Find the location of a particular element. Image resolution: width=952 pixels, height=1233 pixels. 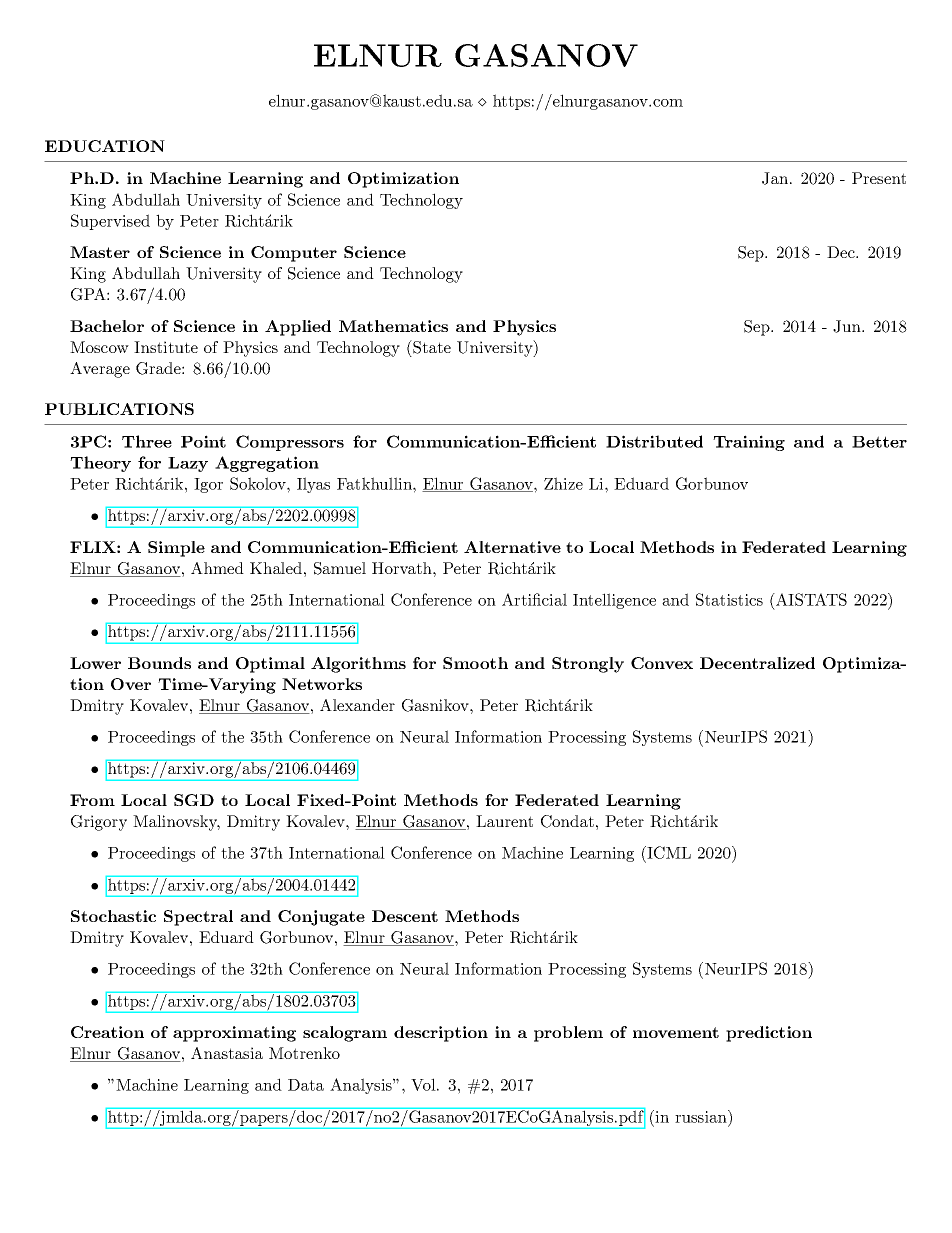

Laurent is located at coordinates (504, 821).
